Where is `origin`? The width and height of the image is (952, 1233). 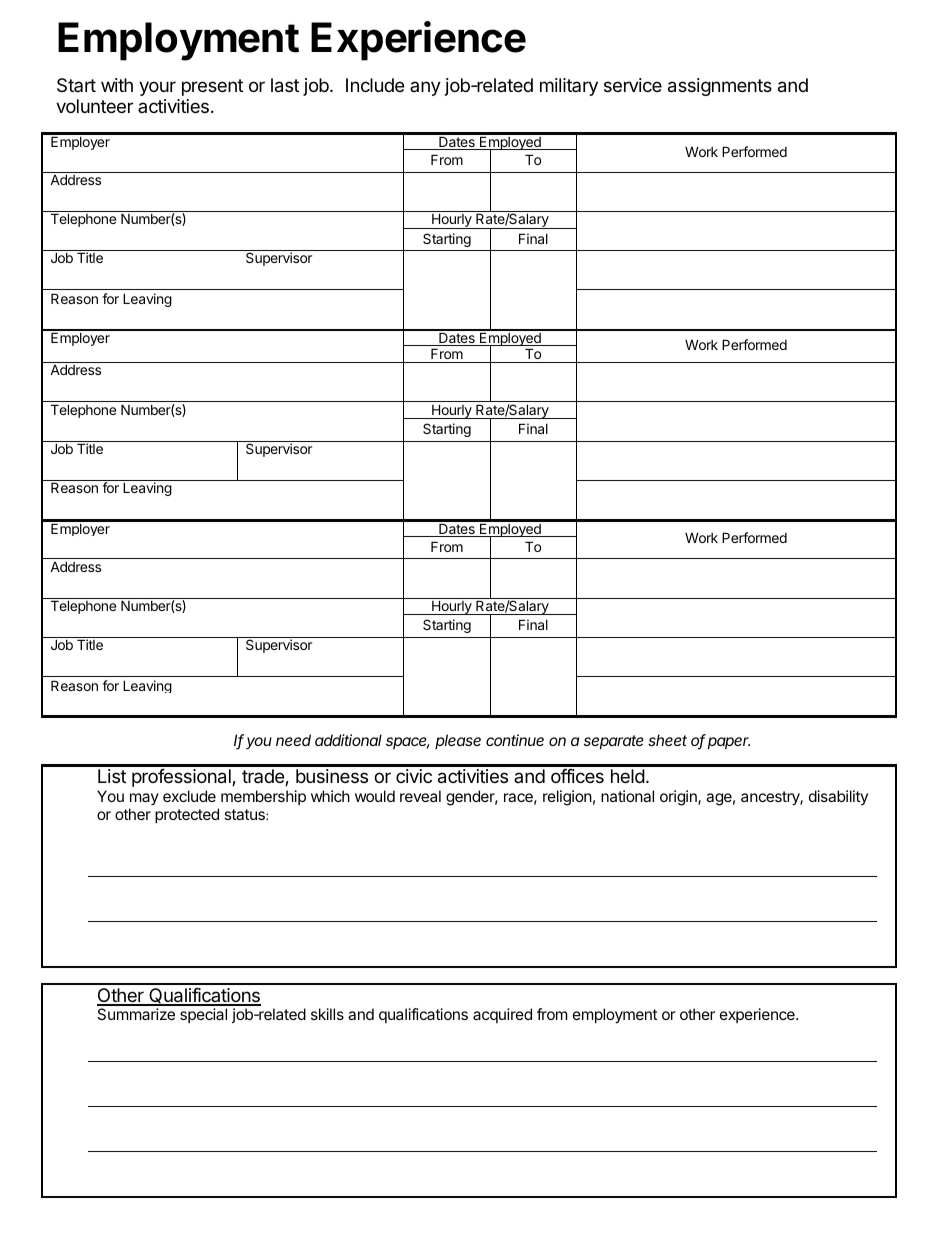 origin is located at coordinates (679, 798).
